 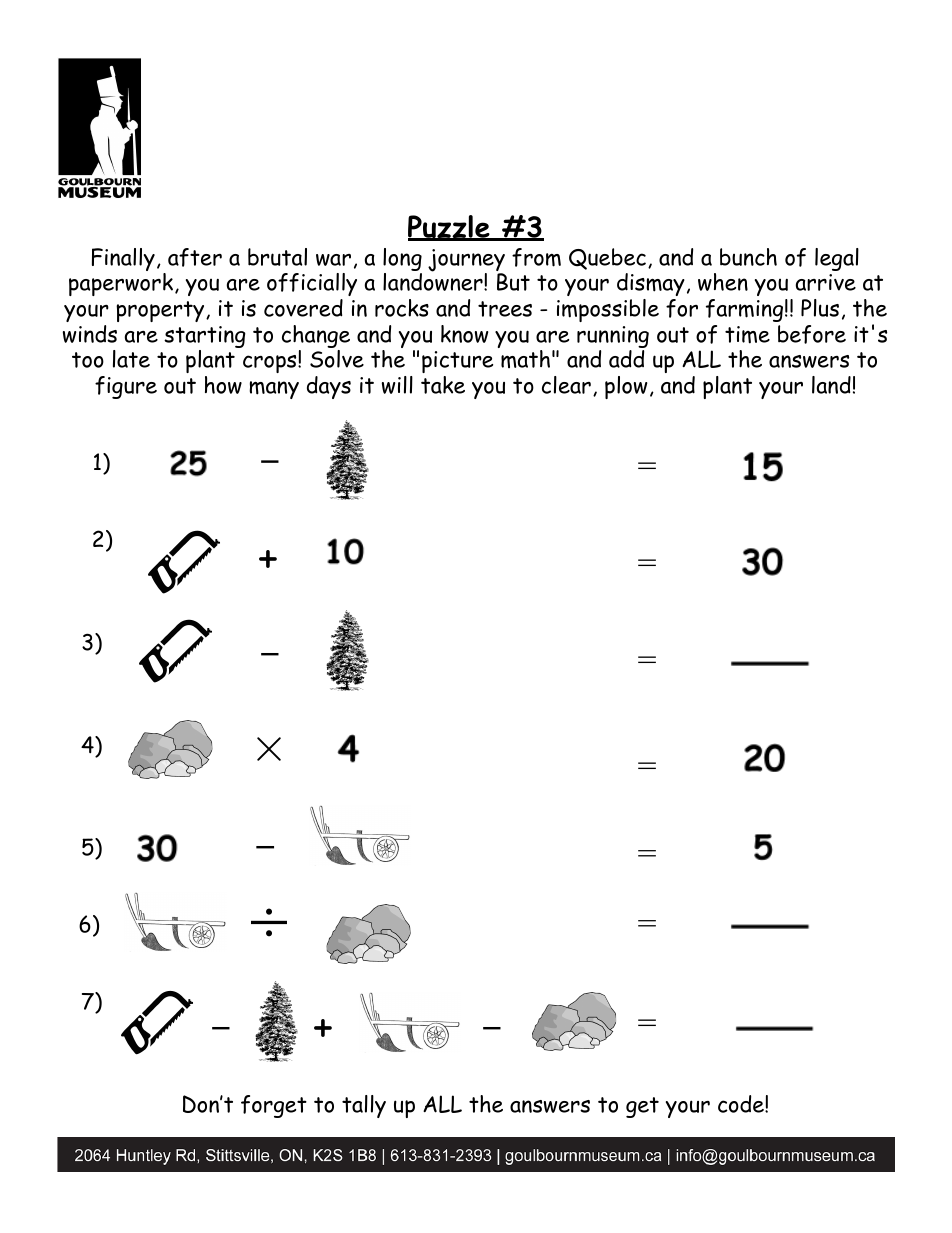 What do you see at coordinates (195, 257) in the document?
I see `after` at bounding box center [195, 257].
